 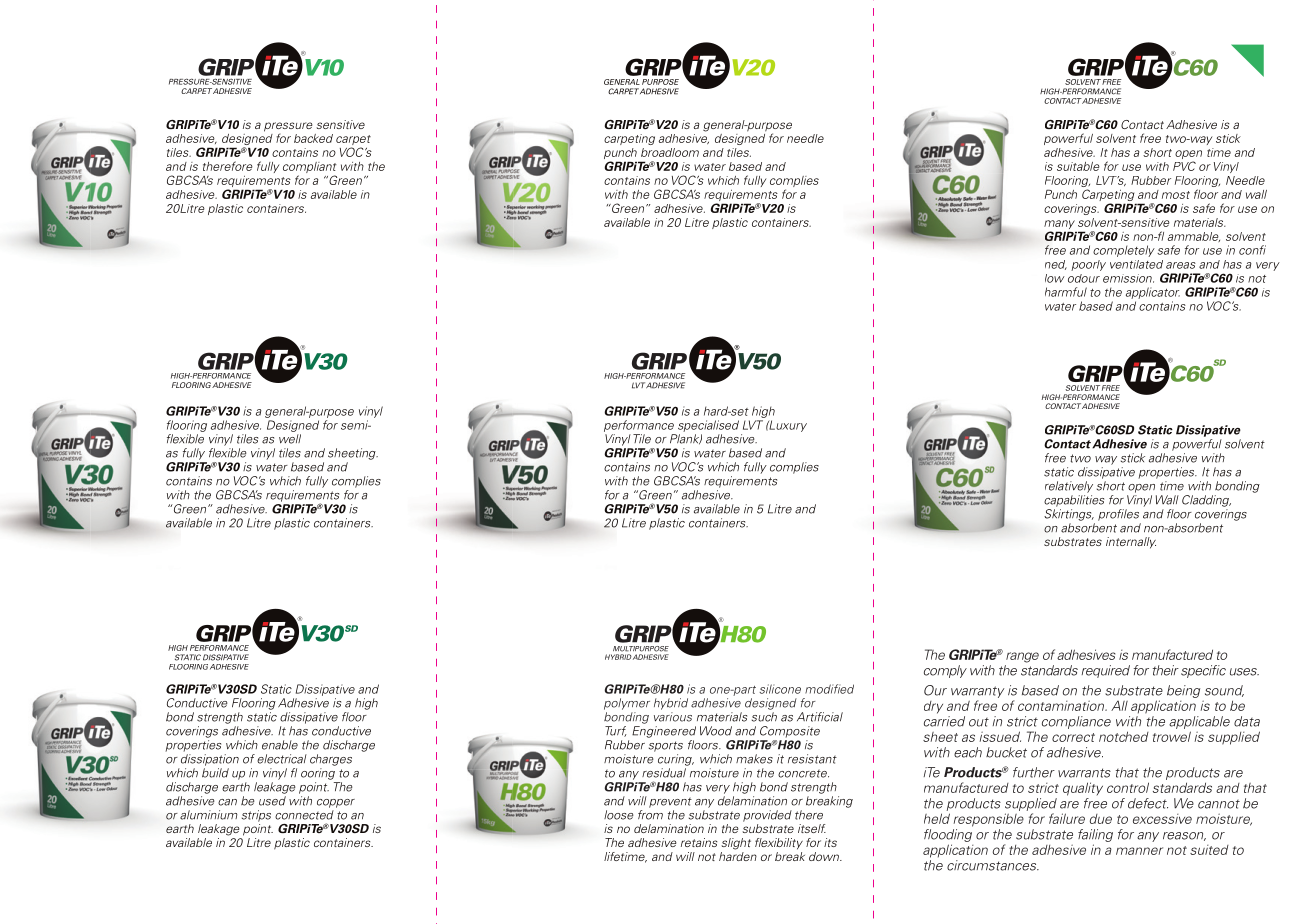 What do you see at coordinates (304, 815) in the screenshot?
I see `connected` at bounding box center [304, 815].
